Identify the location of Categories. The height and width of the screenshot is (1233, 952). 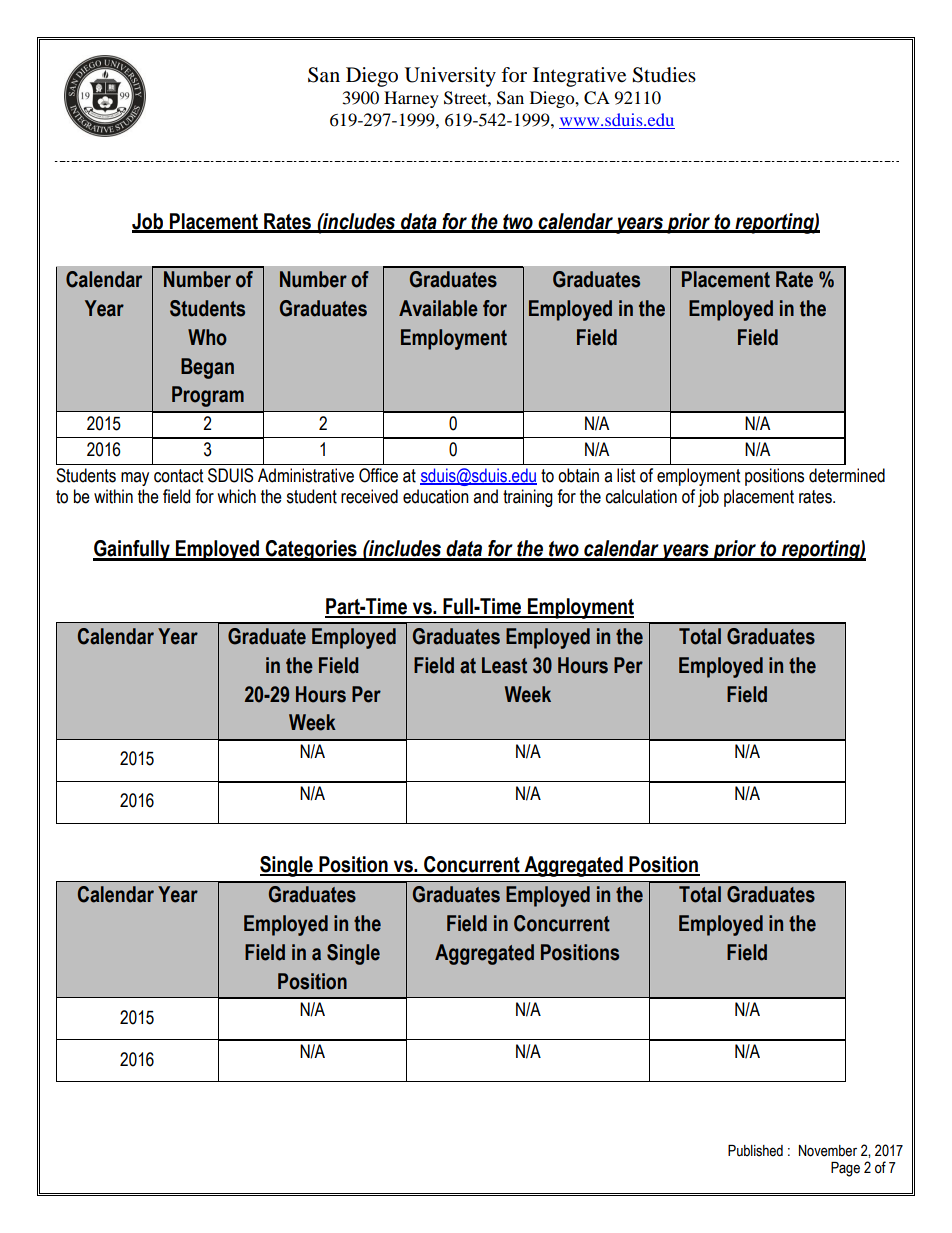
(311, 550).
